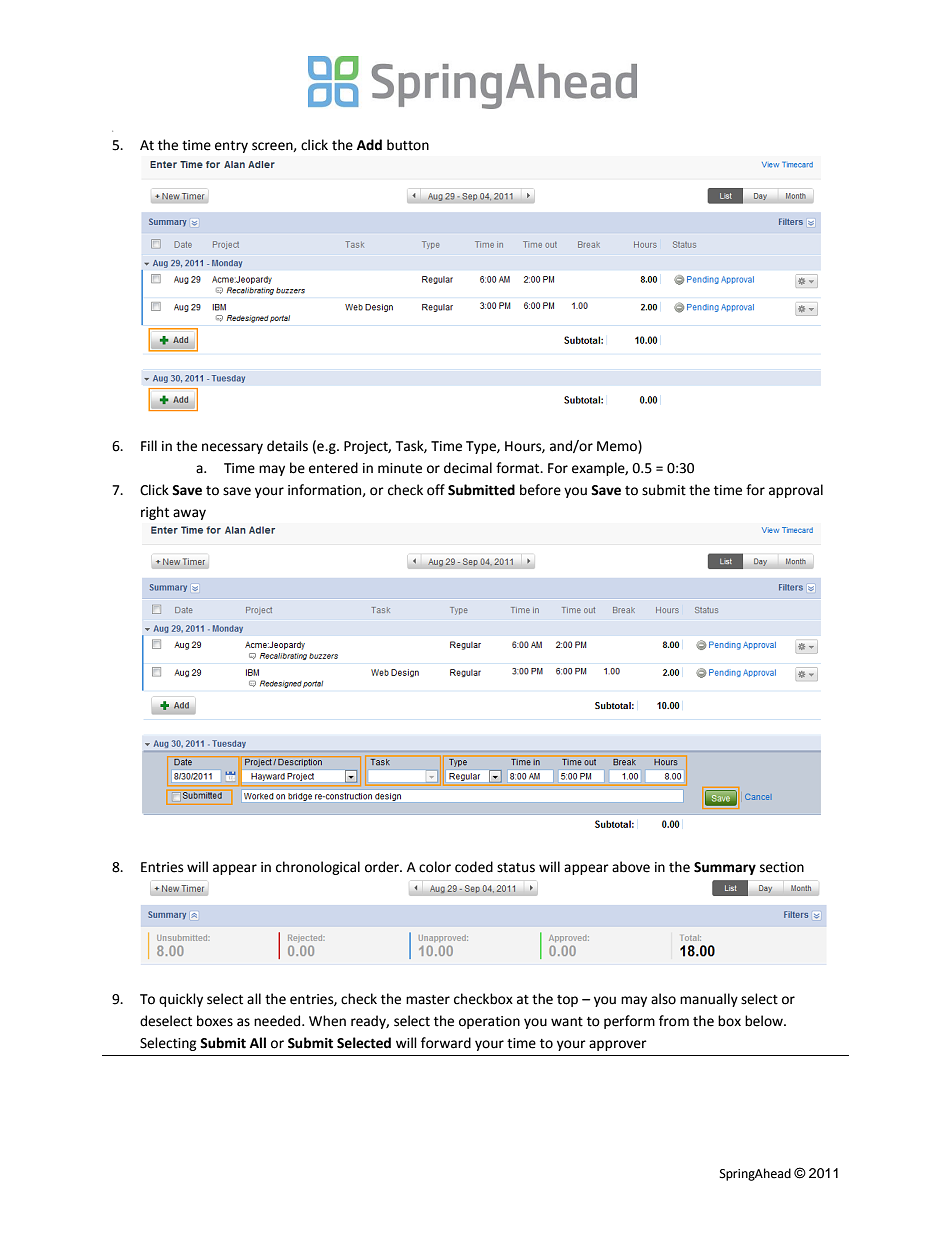 This image has height=1233, width=952. Describe the element at coordinates (369, 145) in the image. I see `Add` at that location.
